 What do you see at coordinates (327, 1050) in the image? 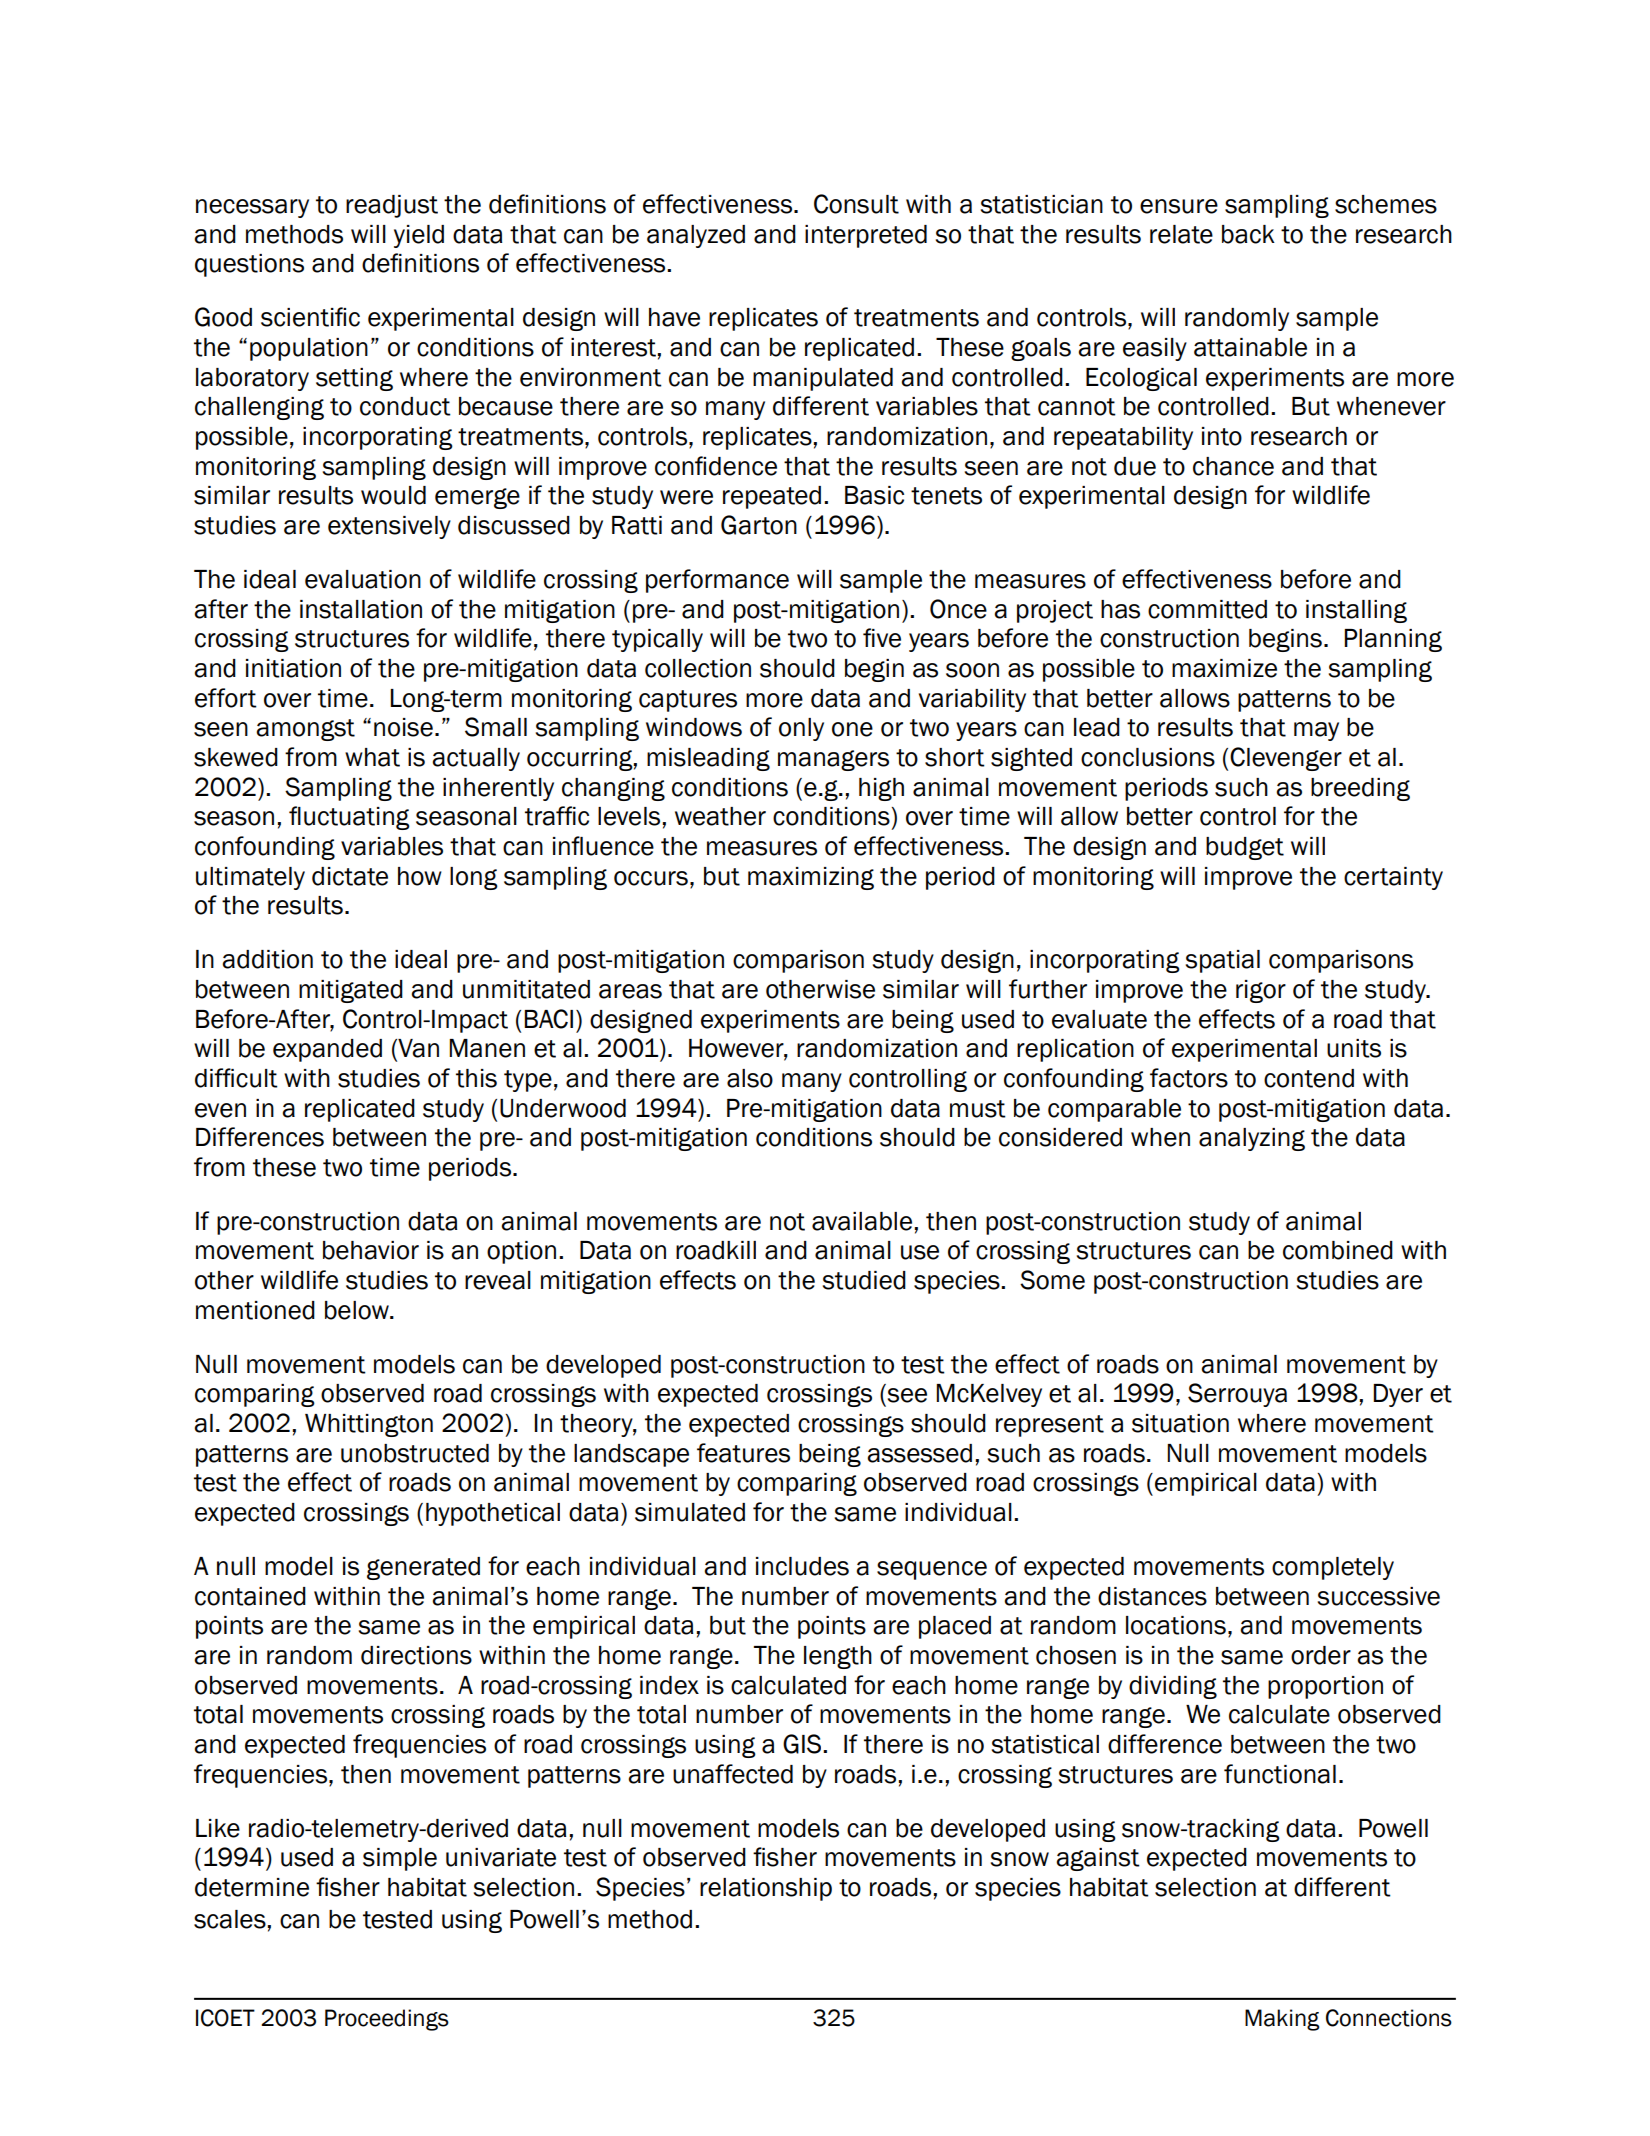
I see `expanded` at bounding box center [327, 1050].
